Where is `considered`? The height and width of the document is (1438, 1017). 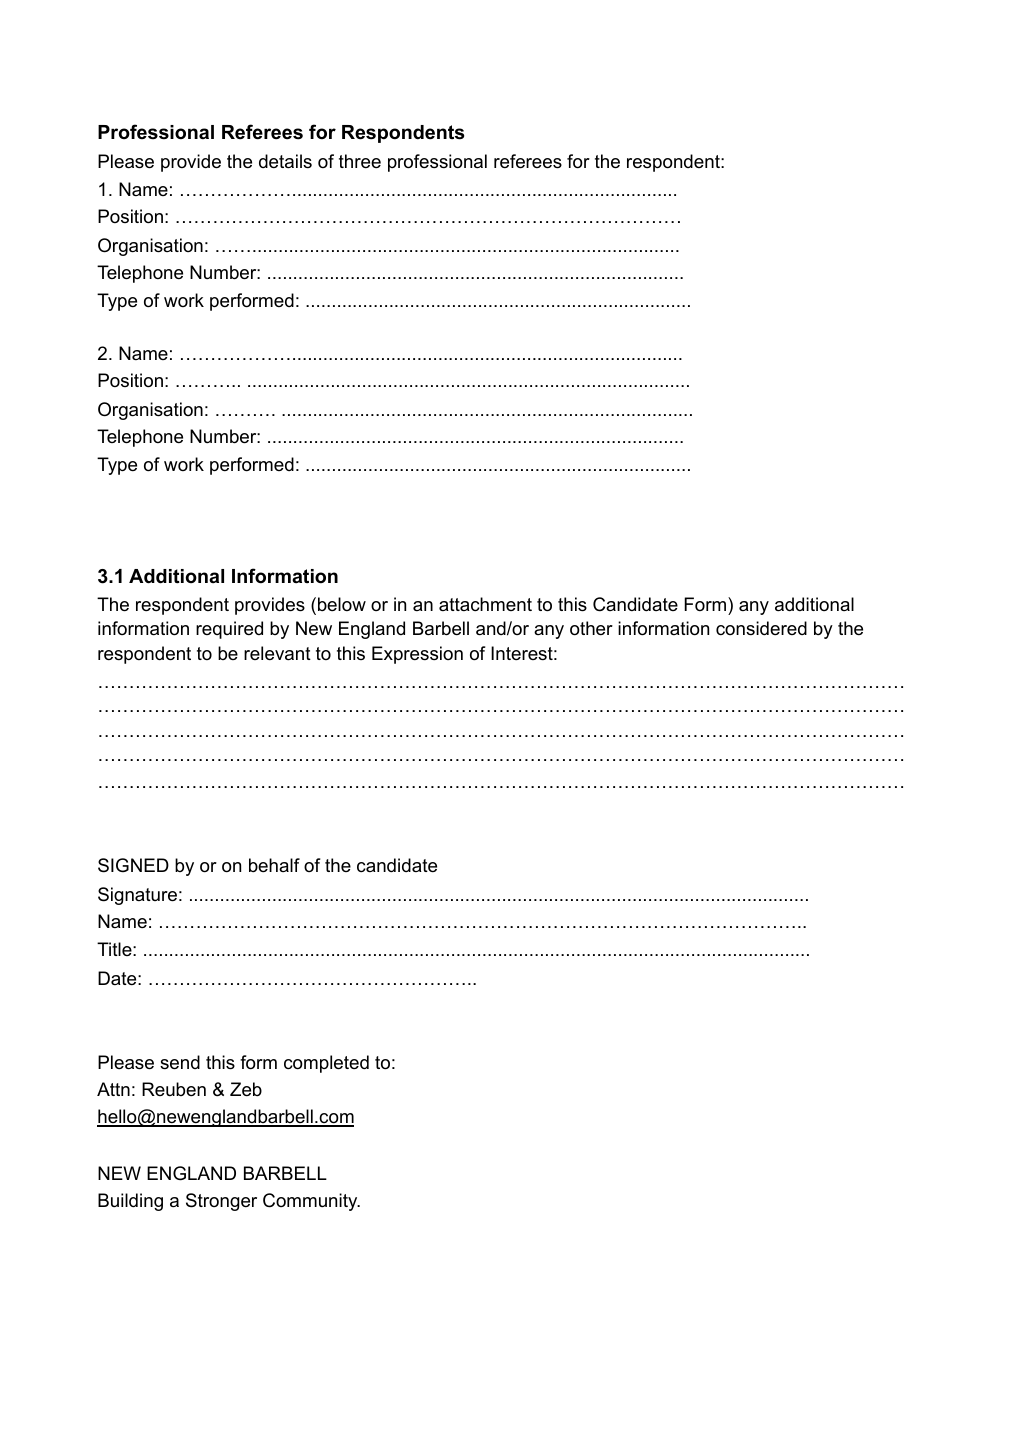 considered is located at coordinates (761, 628).
